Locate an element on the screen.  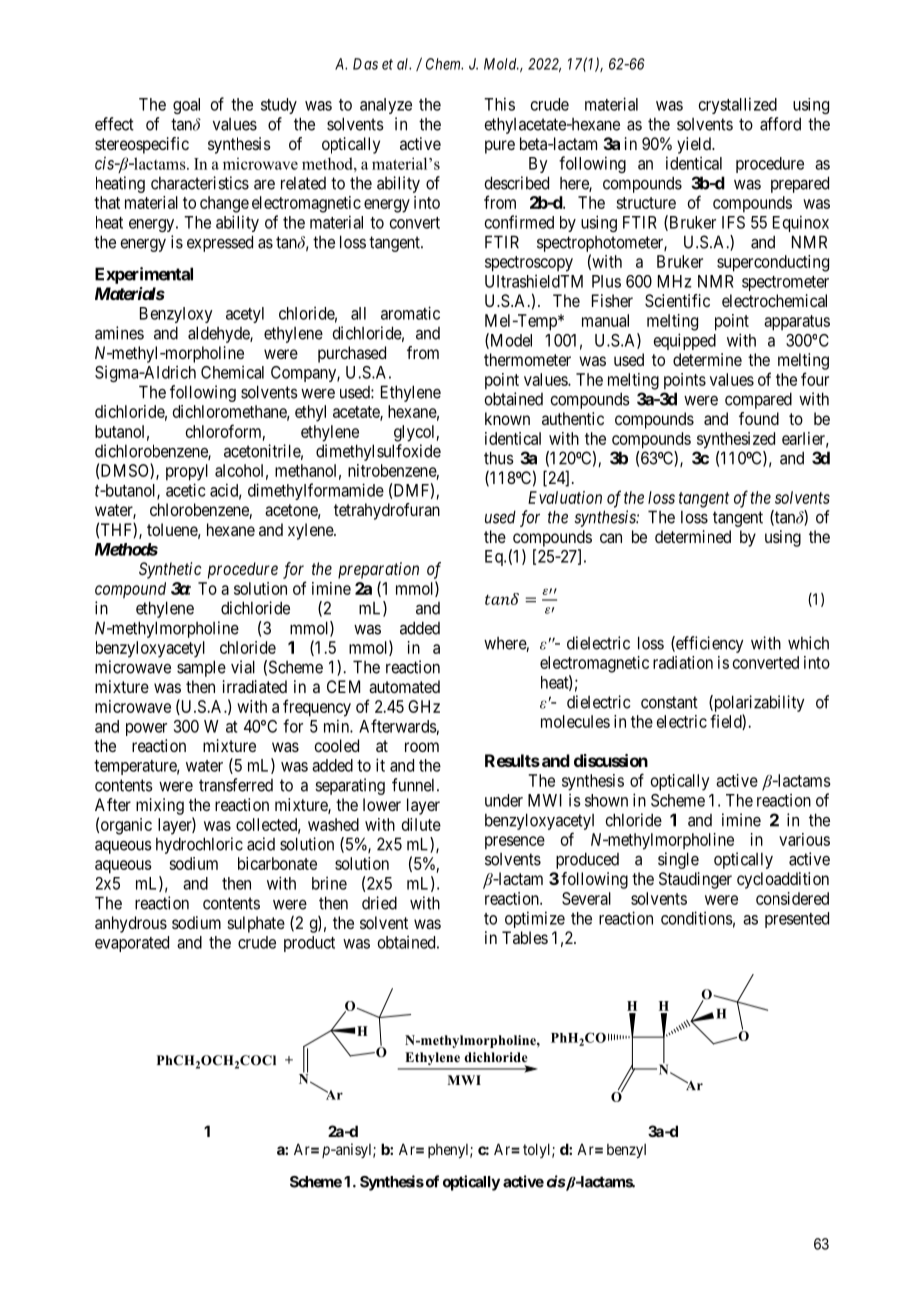
anhydrous is located at coordinates (131, 924).
